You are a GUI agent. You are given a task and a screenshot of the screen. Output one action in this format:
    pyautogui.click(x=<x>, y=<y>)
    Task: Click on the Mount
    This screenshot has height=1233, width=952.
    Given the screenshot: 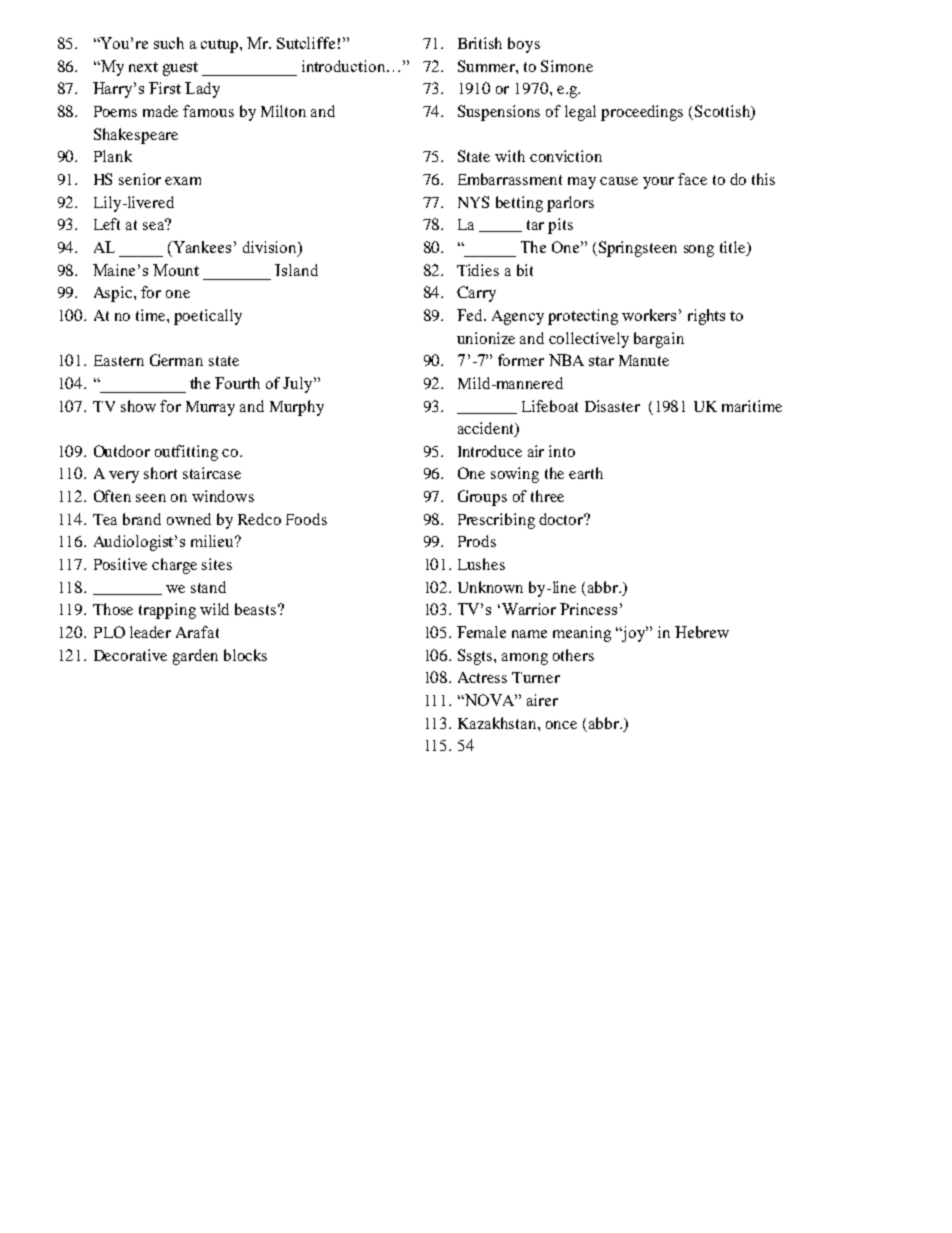 What is the action you would take?
    pyautogui.click(x=176, y=270)
